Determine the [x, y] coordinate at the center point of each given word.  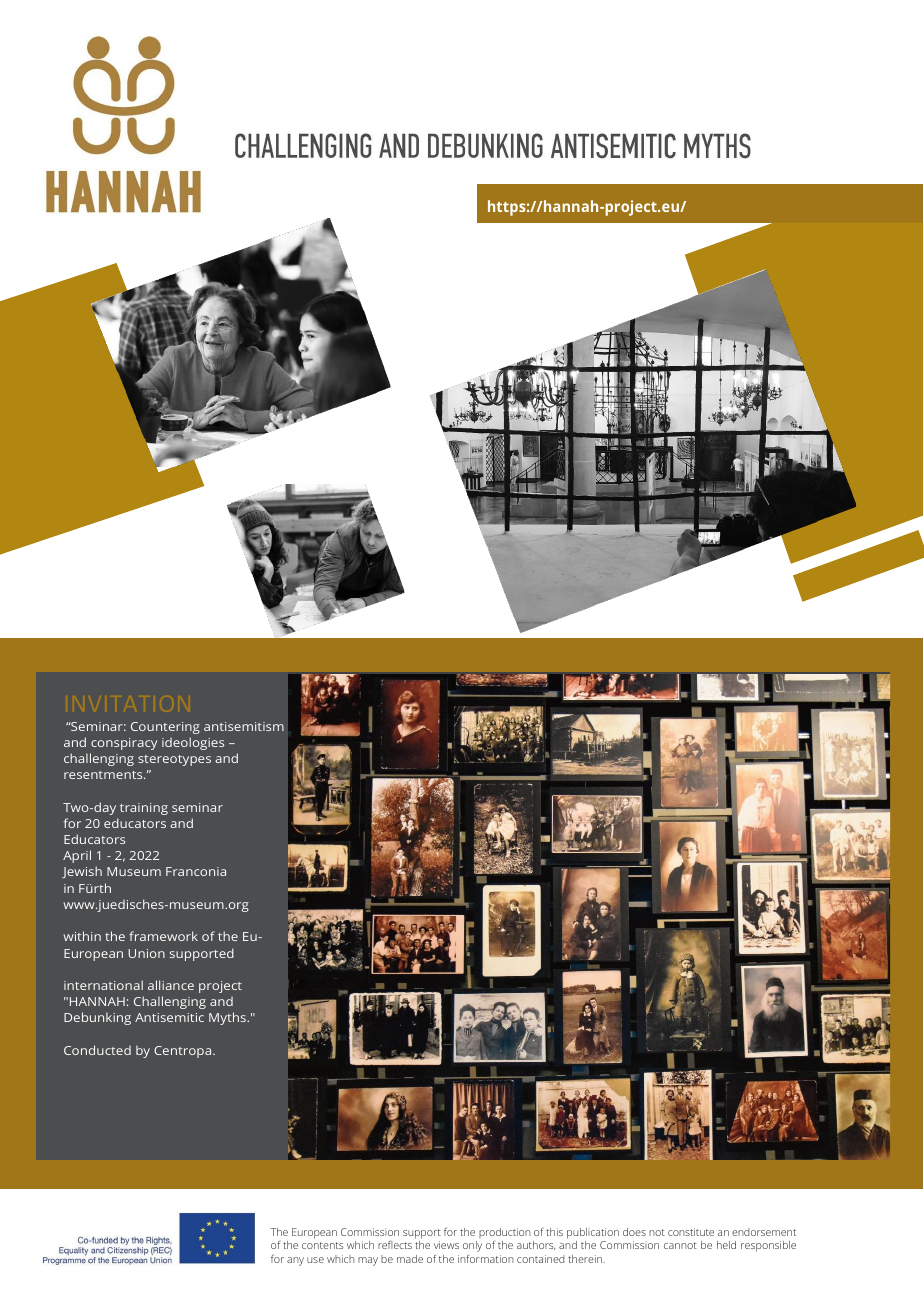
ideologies [193, 743]
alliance [171, 985]
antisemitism [244, 726]
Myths [228, 1018]
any [295, 1261]
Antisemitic [169, 1017]
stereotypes [174, 760]
